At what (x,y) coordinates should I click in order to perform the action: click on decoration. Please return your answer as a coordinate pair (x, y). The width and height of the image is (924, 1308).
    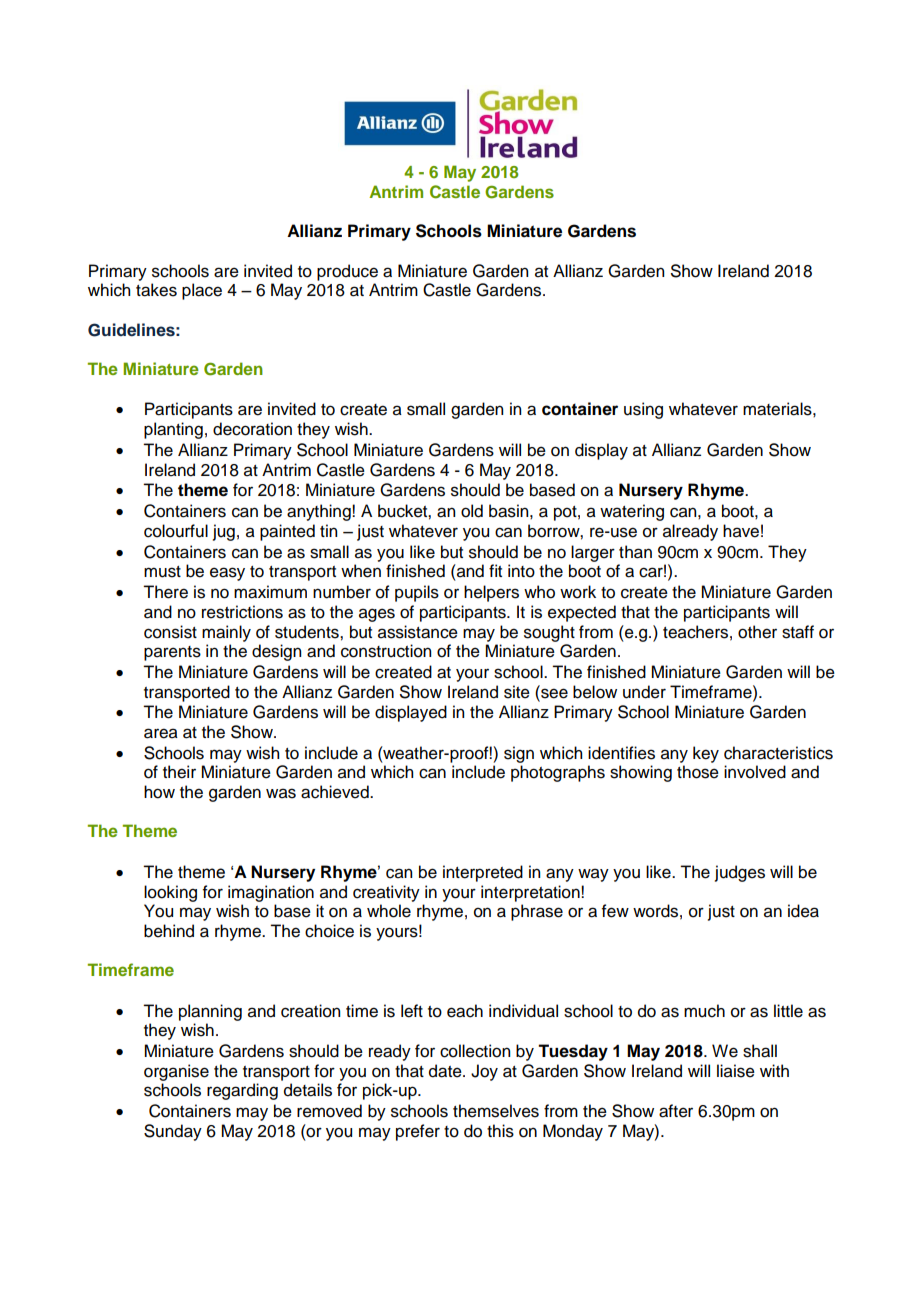
    Looking at the image, I should click on (252, 429).
